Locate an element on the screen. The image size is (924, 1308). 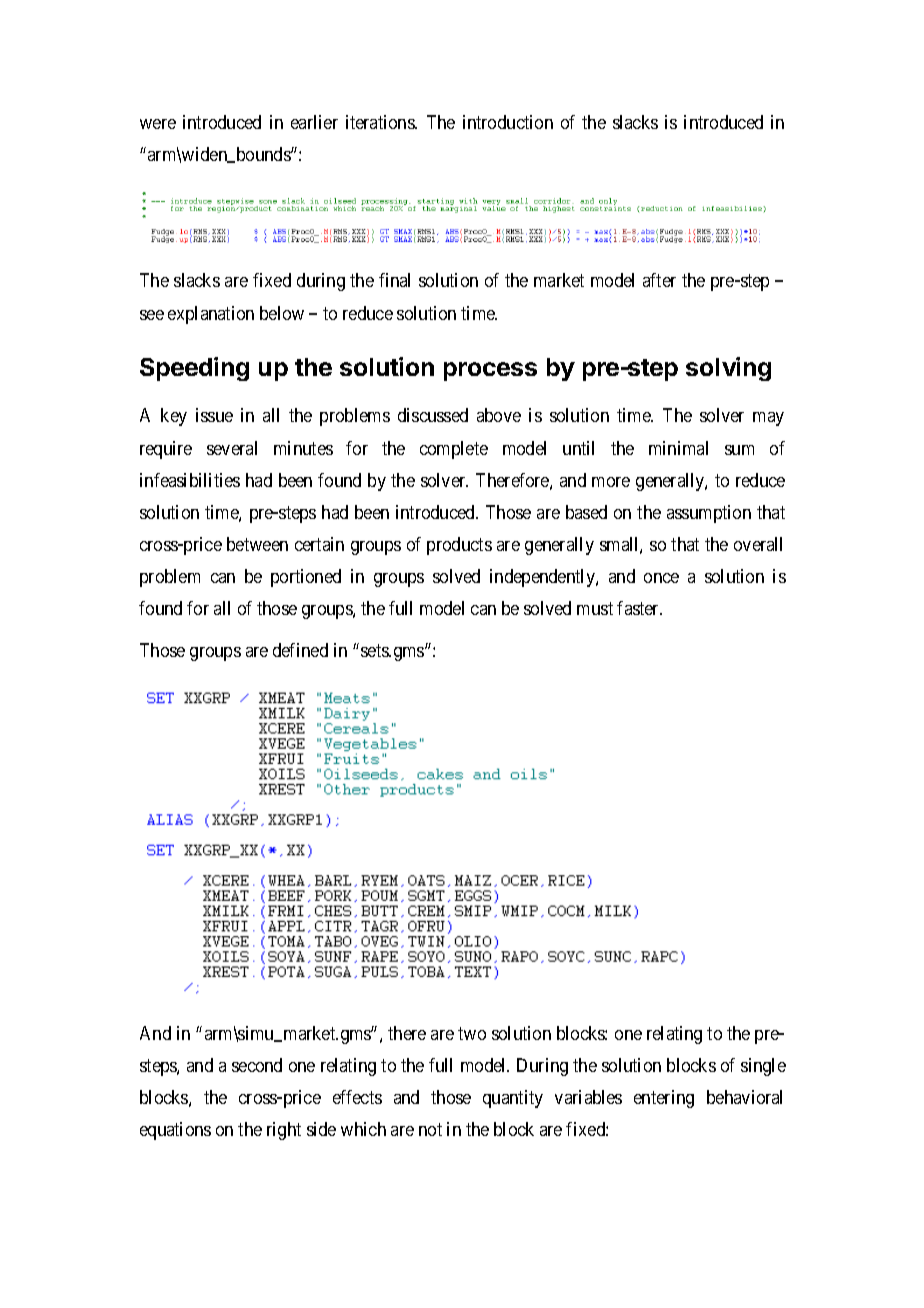
complete is located at coordinates (454, 450).
